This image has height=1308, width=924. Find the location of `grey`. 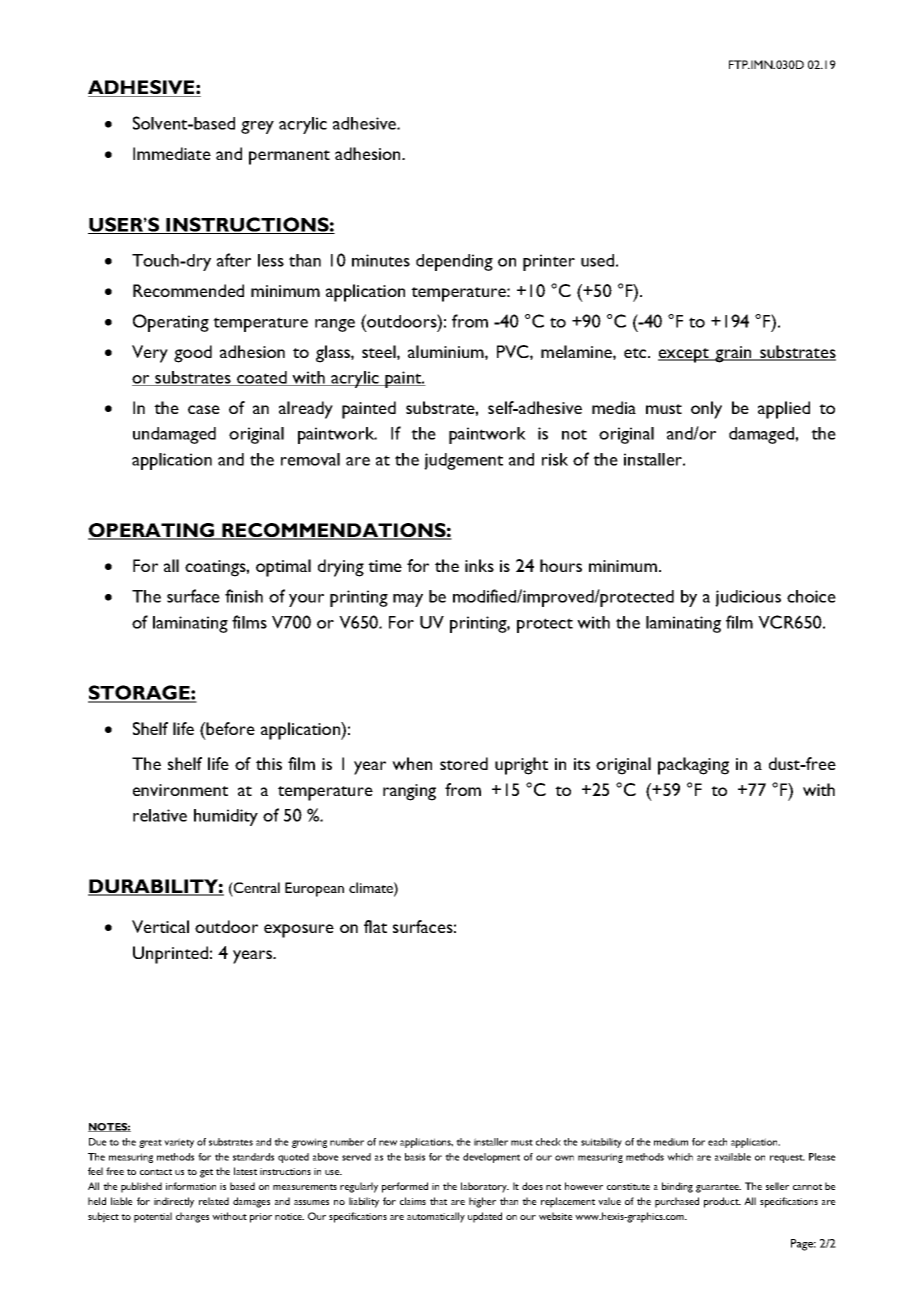

grey is located at coordinates (257, 127).
